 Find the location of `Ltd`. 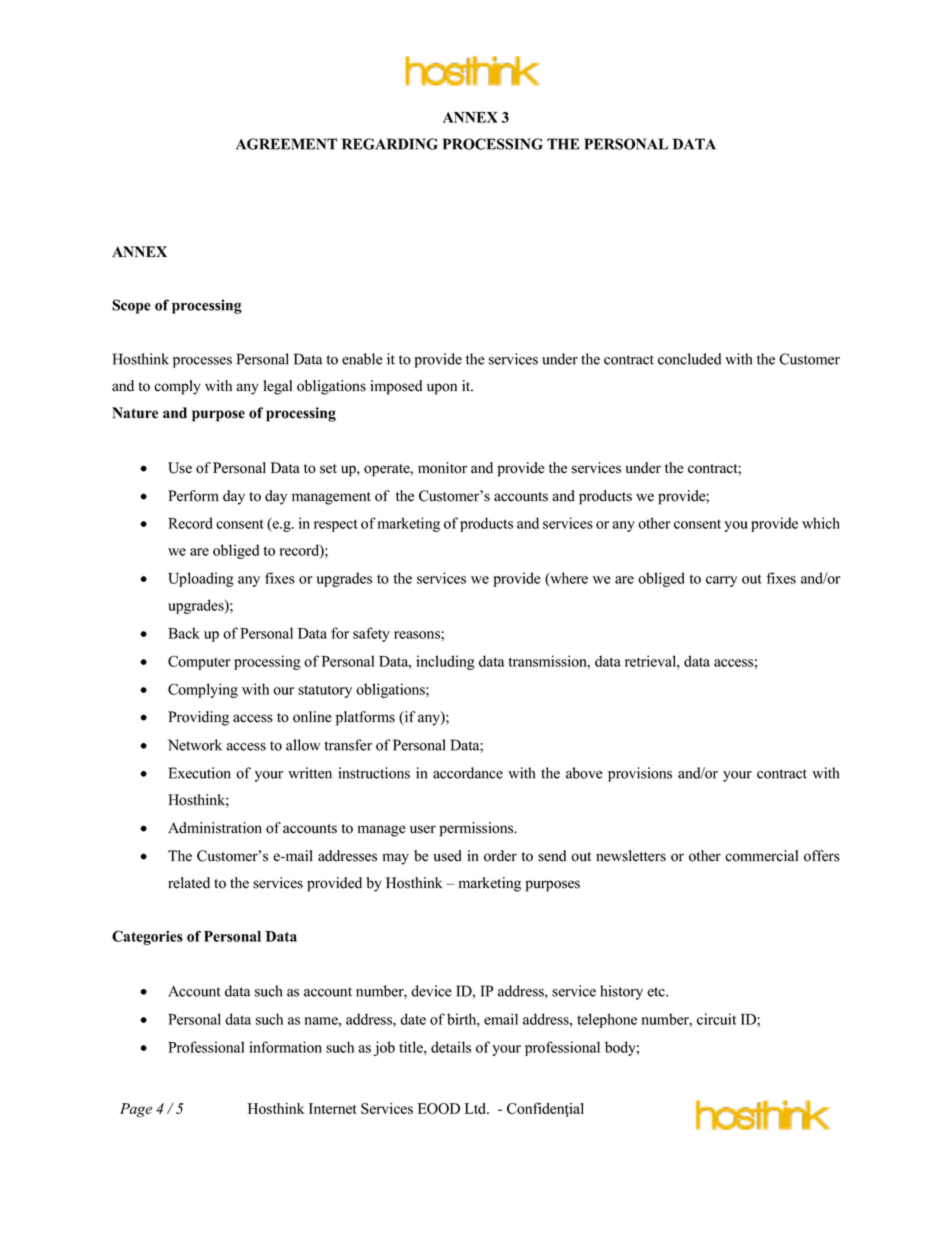

Ltd is located at coordinates (476, 1108).
